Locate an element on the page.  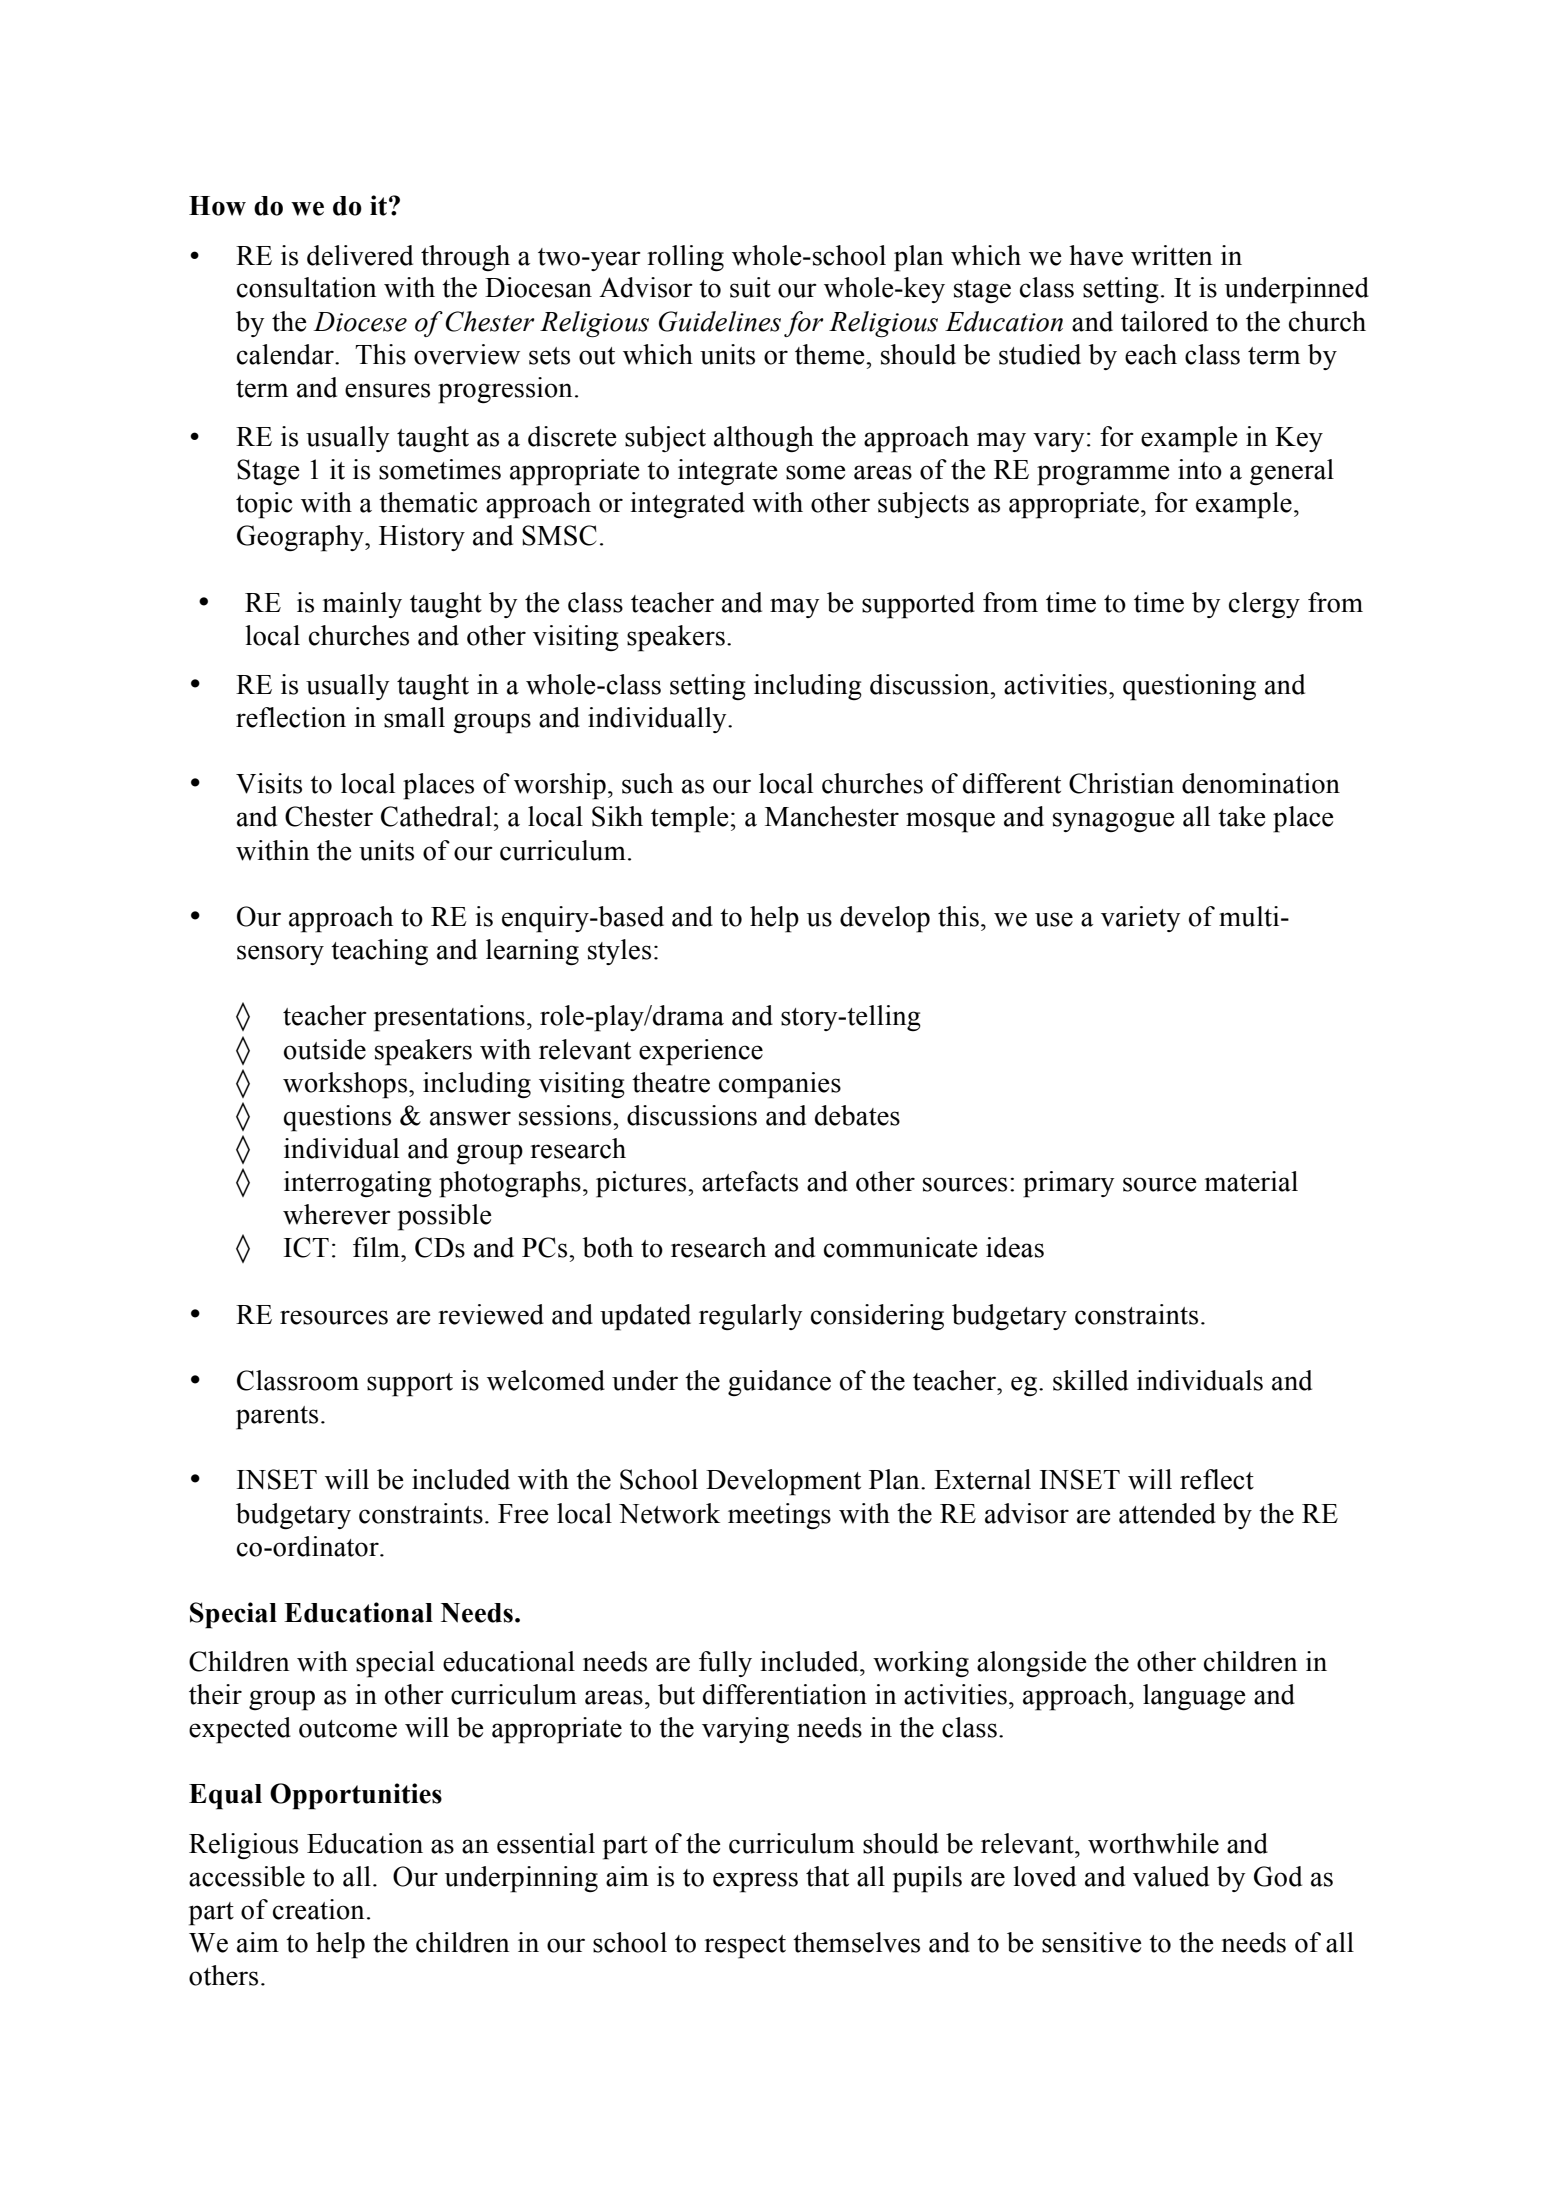
temple is located at coordinates (690, 819).
